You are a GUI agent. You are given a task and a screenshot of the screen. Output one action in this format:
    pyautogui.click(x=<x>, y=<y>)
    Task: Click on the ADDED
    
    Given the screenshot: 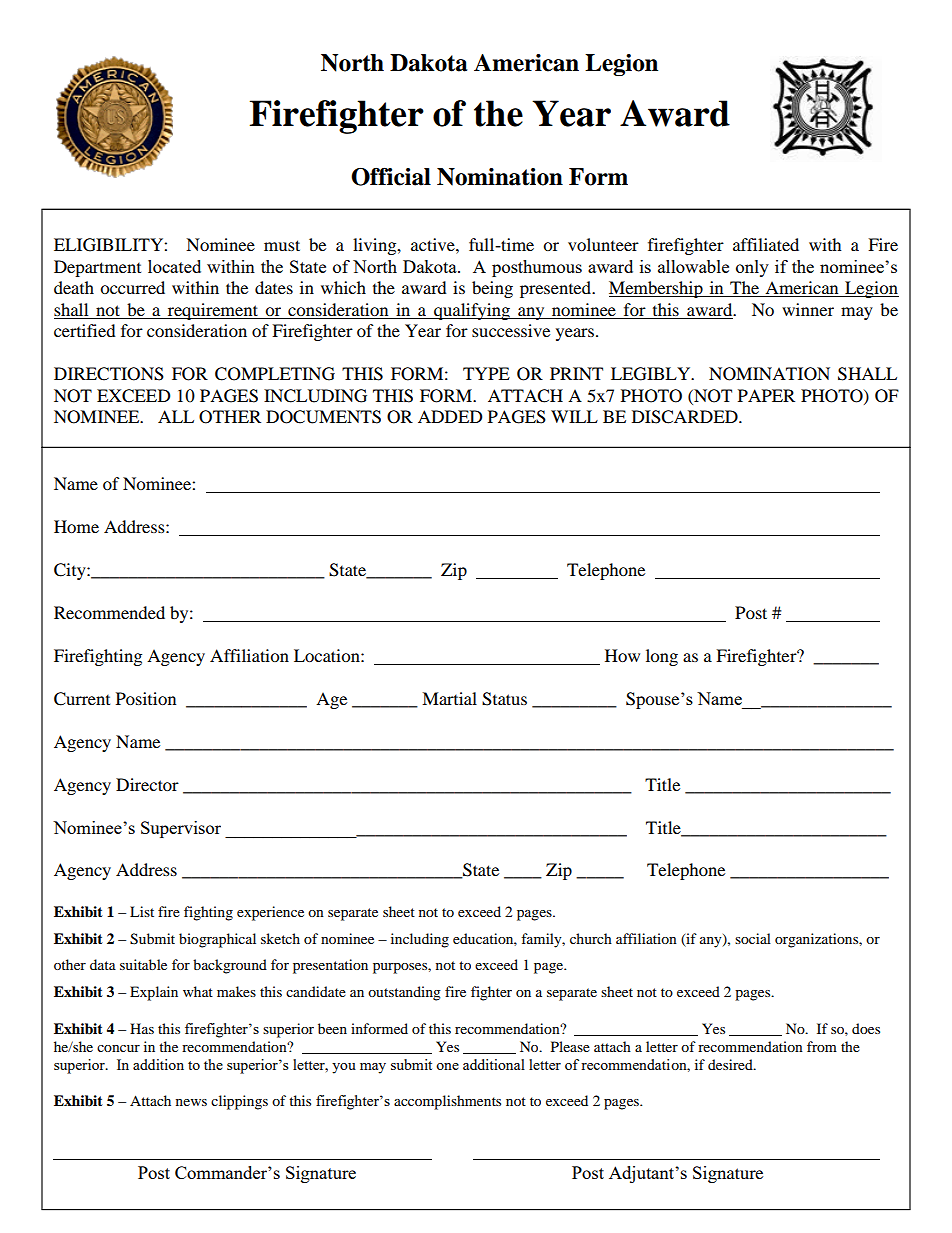 What is the action you would take?
    pyautogui.click(x=450, y=416)
